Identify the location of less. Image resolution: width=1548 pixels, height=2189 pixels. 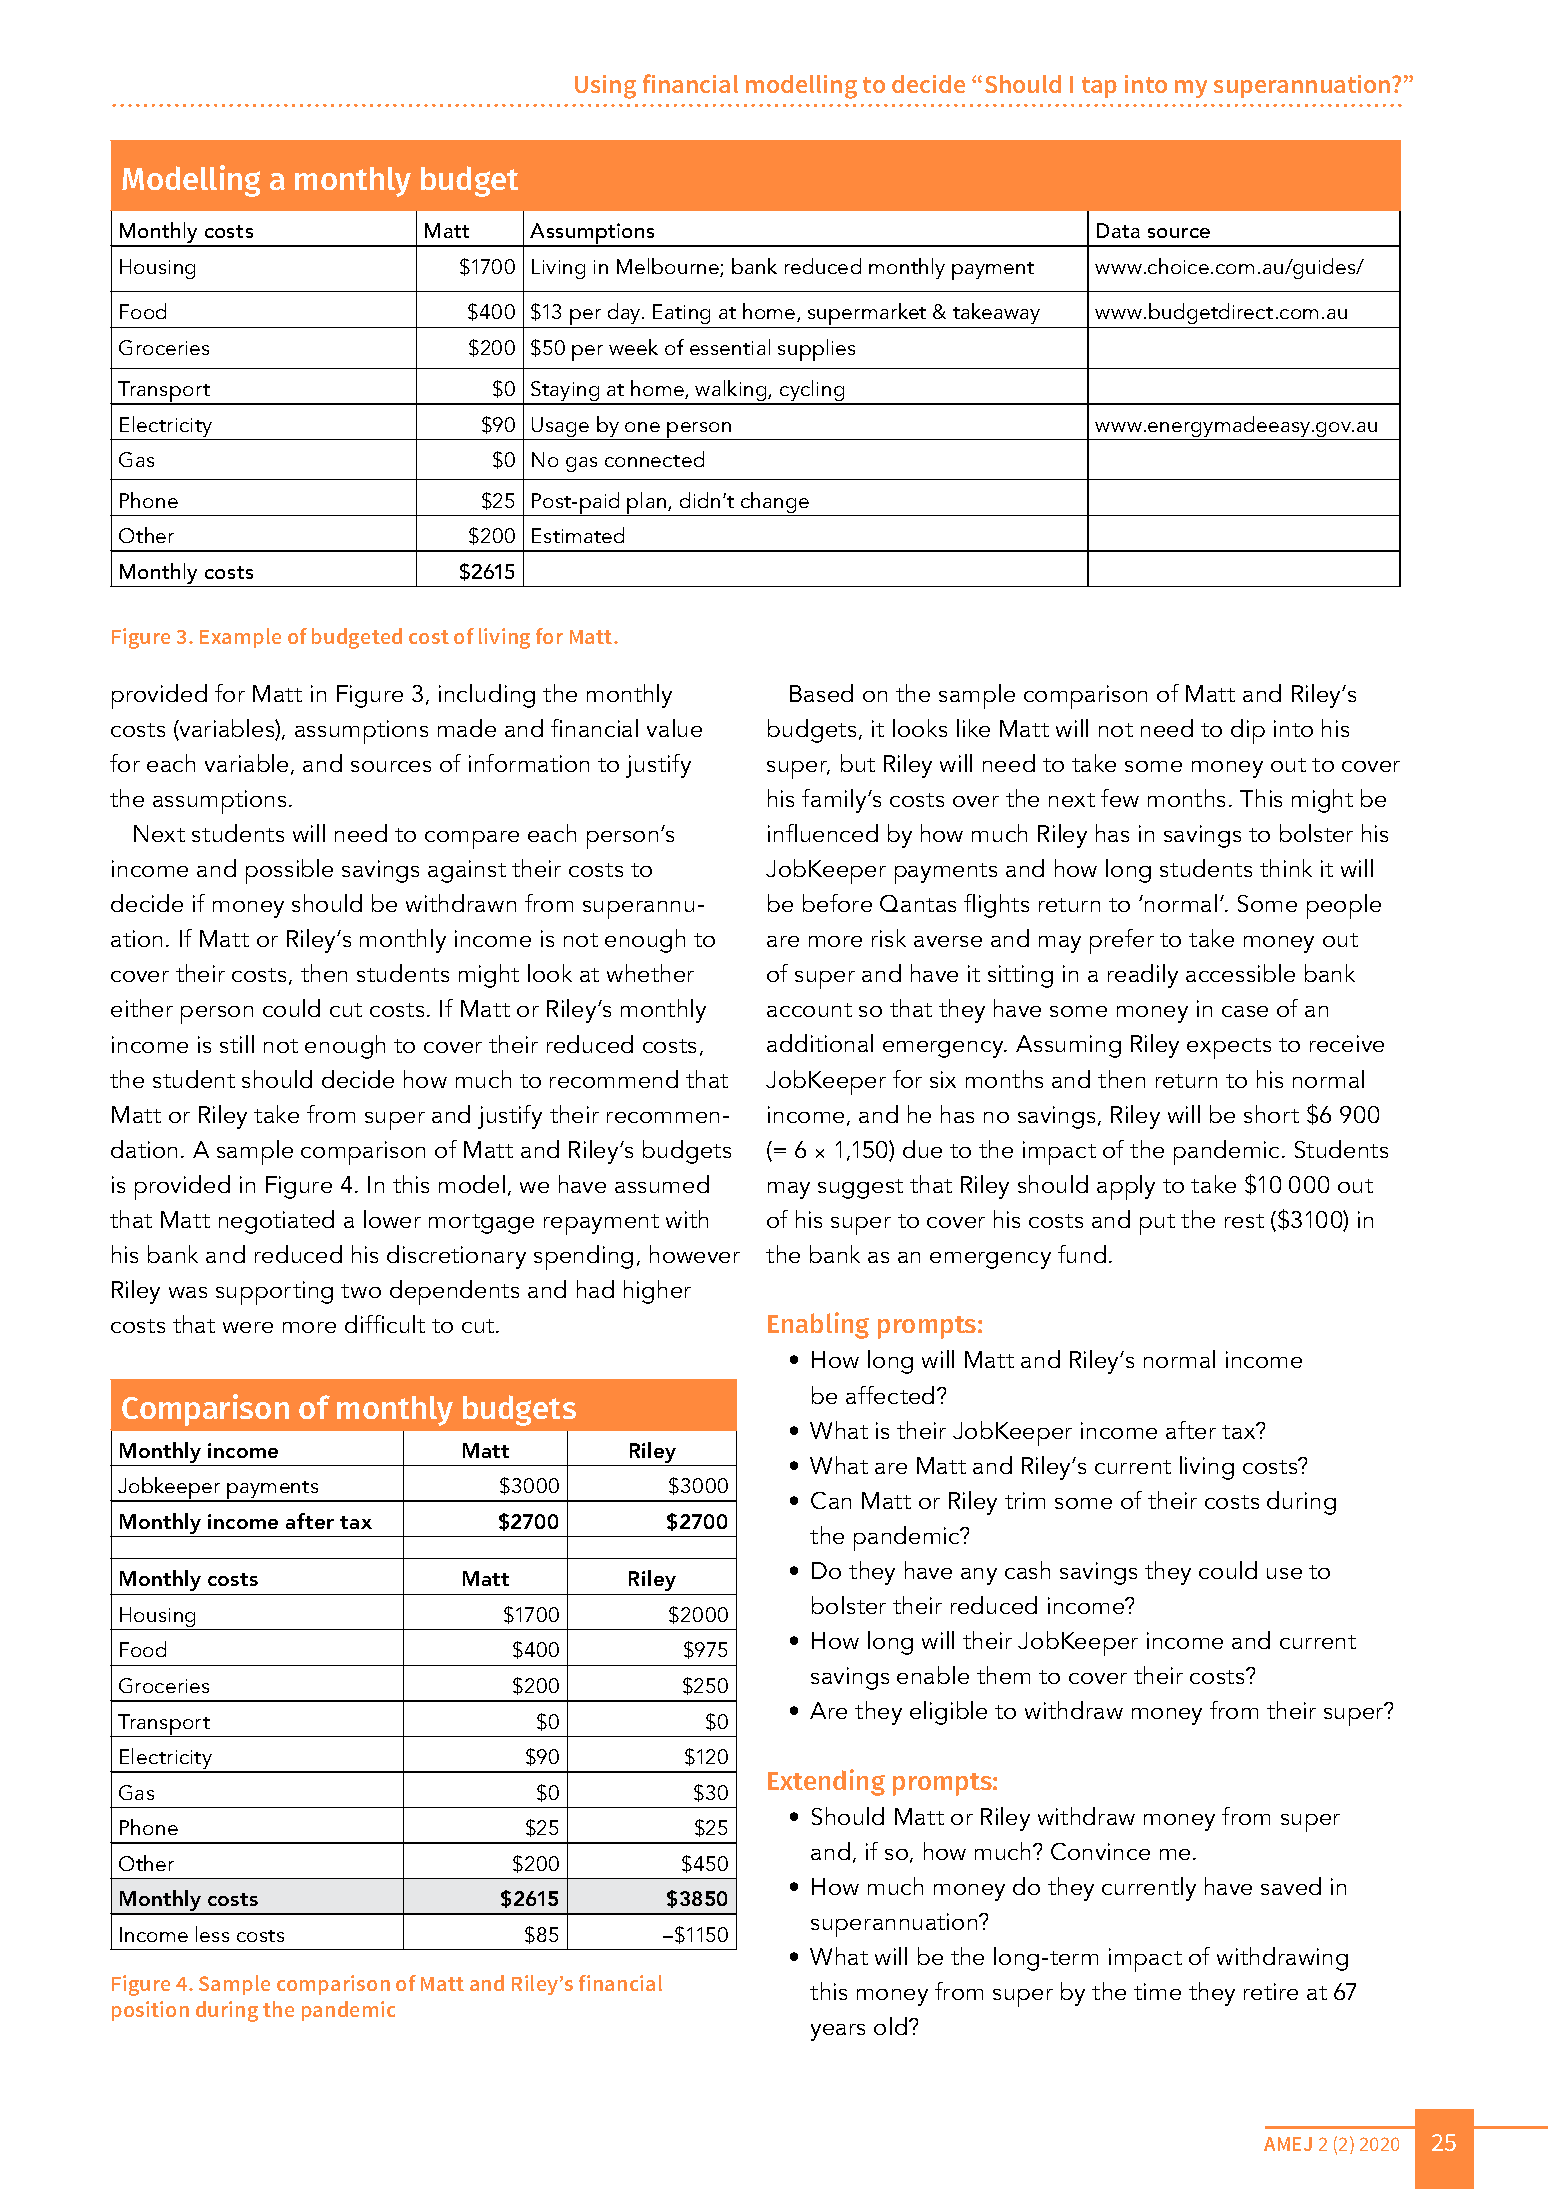
(212, 1934).
